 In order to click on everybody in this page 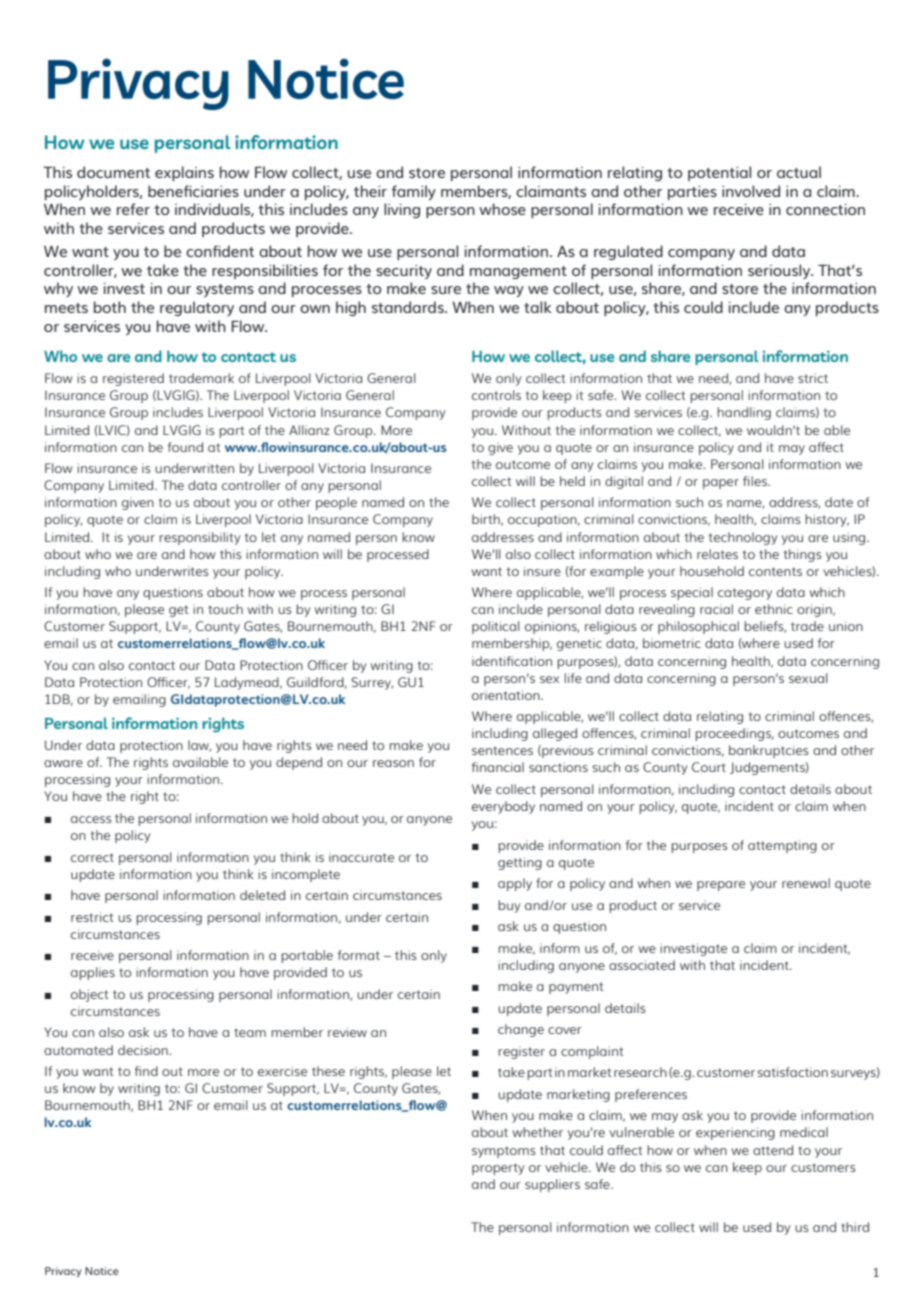, I will do `click(503, 807)`.
